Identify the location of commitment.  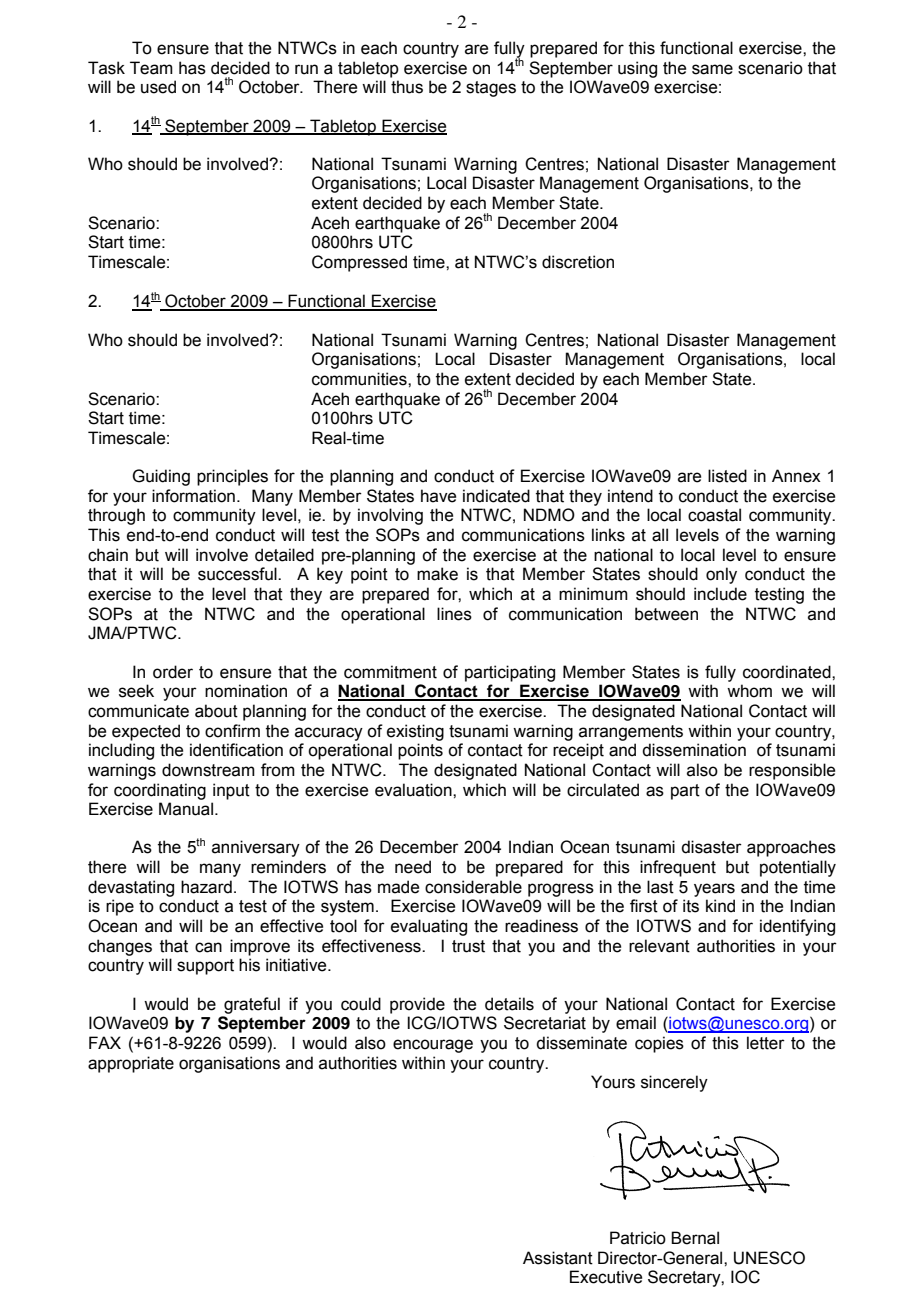
(390, 672).
